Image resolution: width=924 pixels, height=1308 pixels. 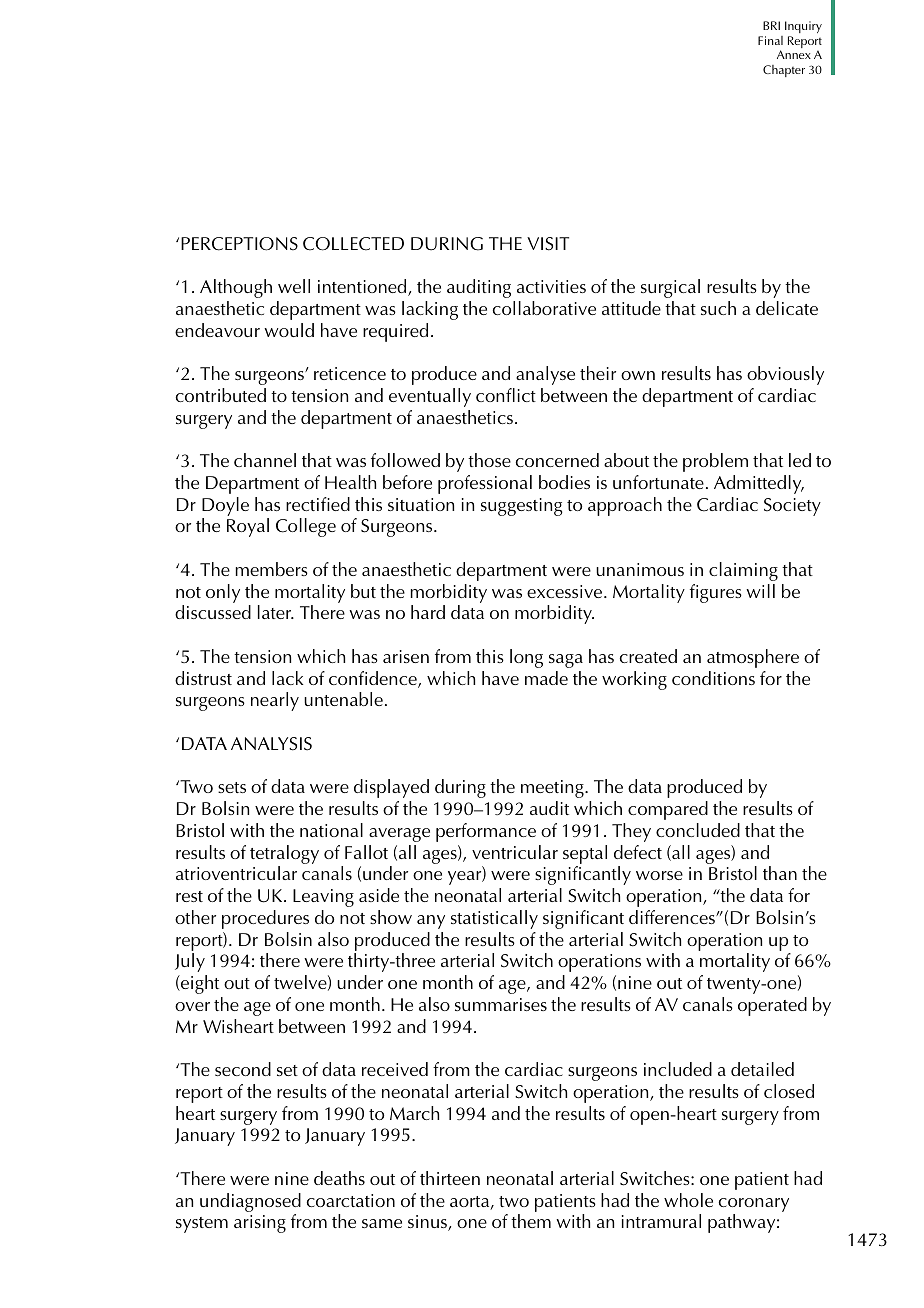 I want to click on PERCEPTIONS, so click(x=239, y=244).
